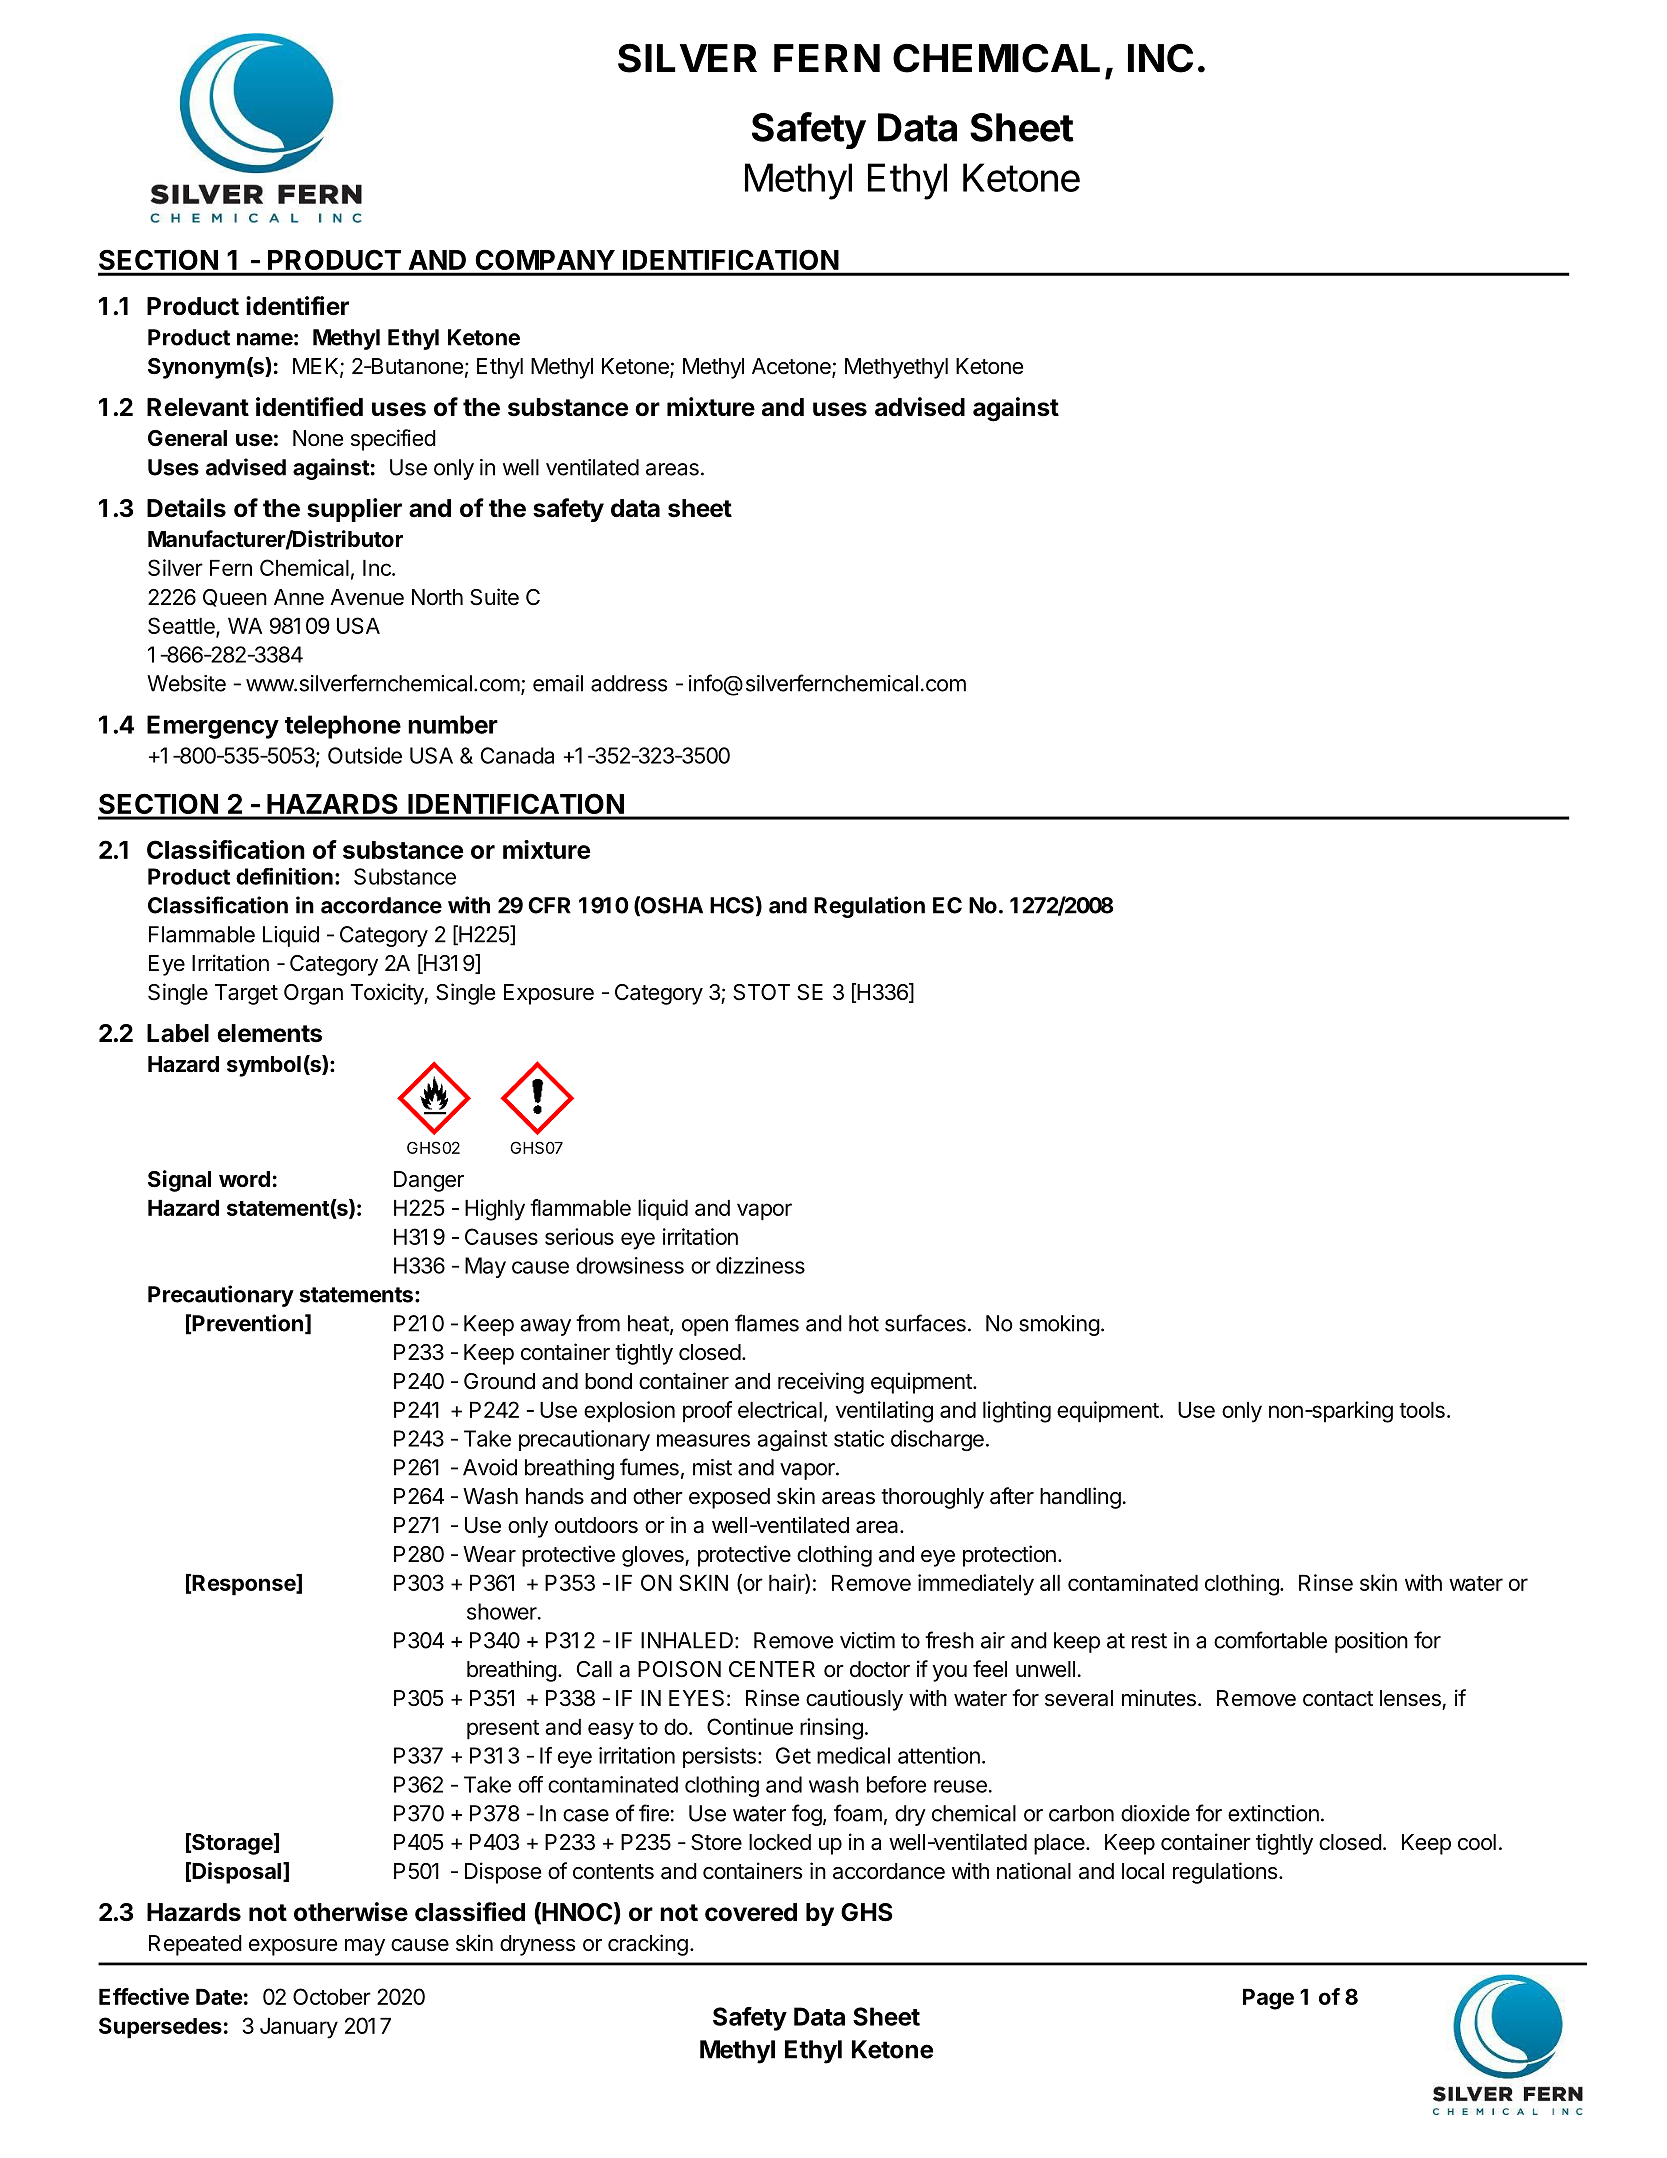 The width and height of the screenshot is (1667, 2158). I want to click on address, so click(629, 683).
